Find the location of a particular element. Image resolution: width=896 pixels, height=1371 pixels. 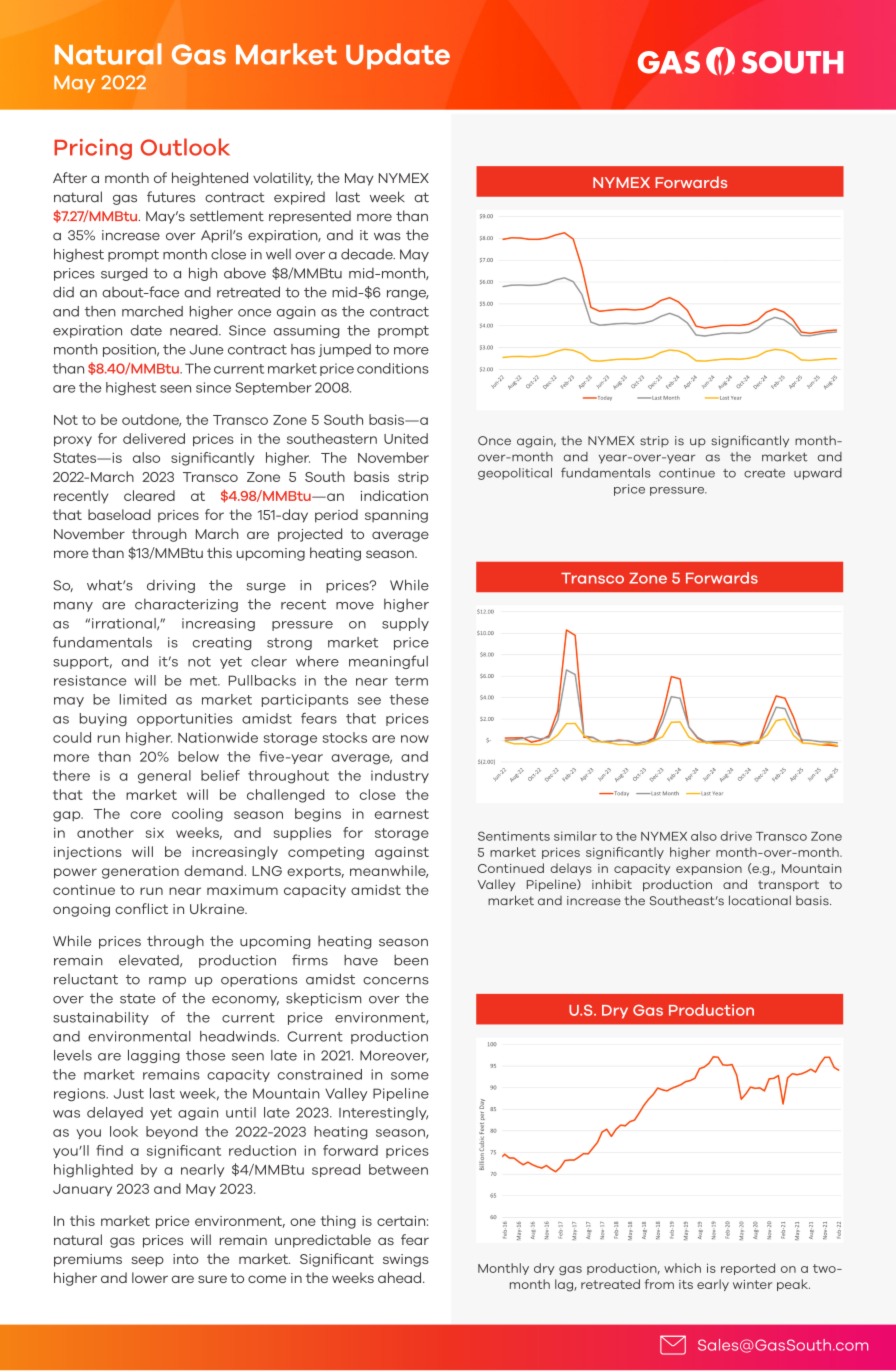

futures is located at coordinates (171, 197).
